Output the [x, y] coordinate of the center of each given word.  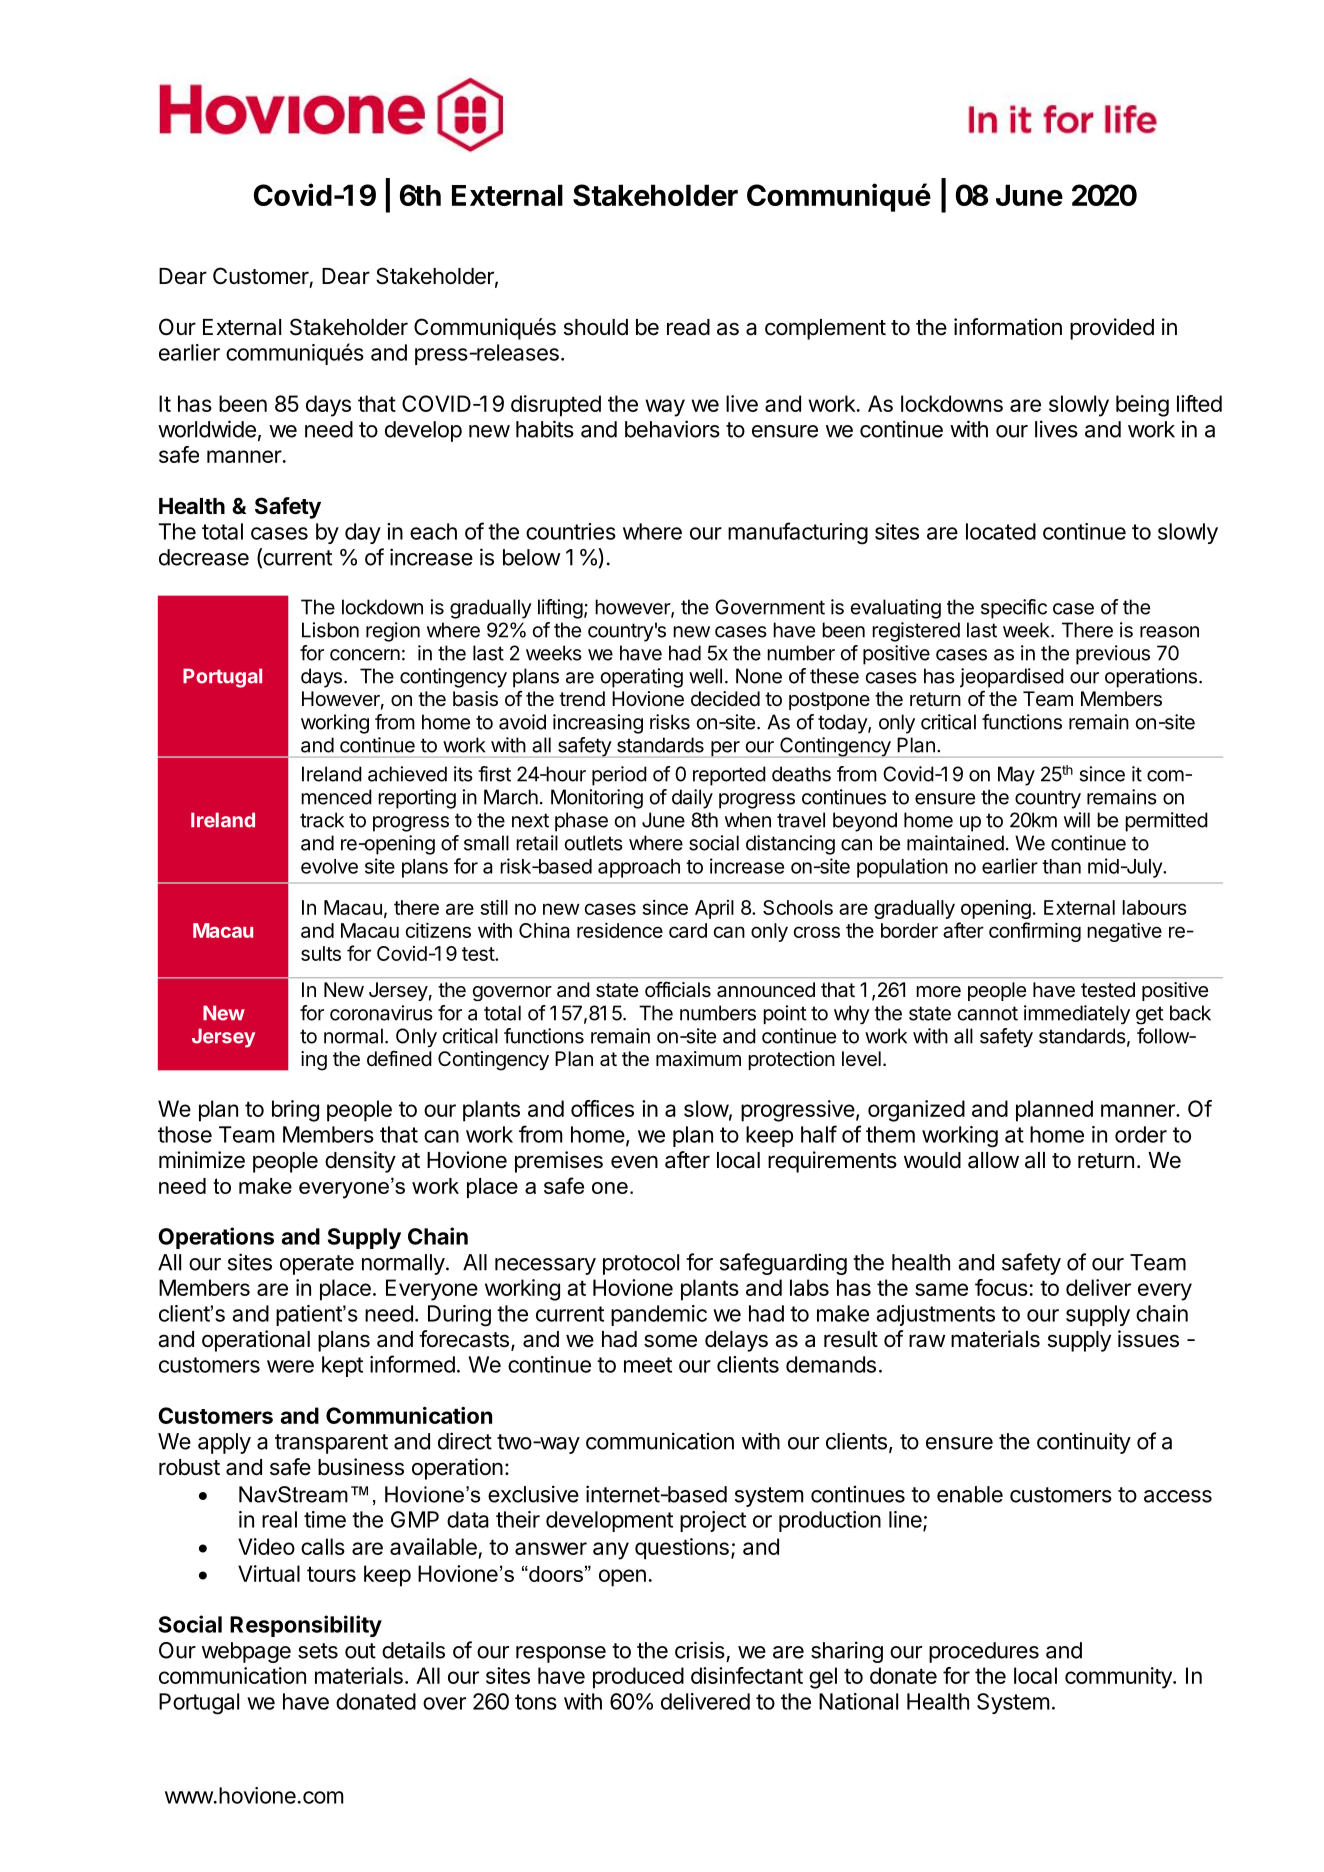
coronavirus [381, 1013]
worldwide [207, 429]
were [290, 1366]
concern [365, 655]
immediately [1077, 1014]
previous [1113, 655]
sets [318, 1651]
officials [678, 989]
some [670, 1341]
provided [1112, 329]
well [705, 676]
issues [1148, 1339]
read [688, 327]
